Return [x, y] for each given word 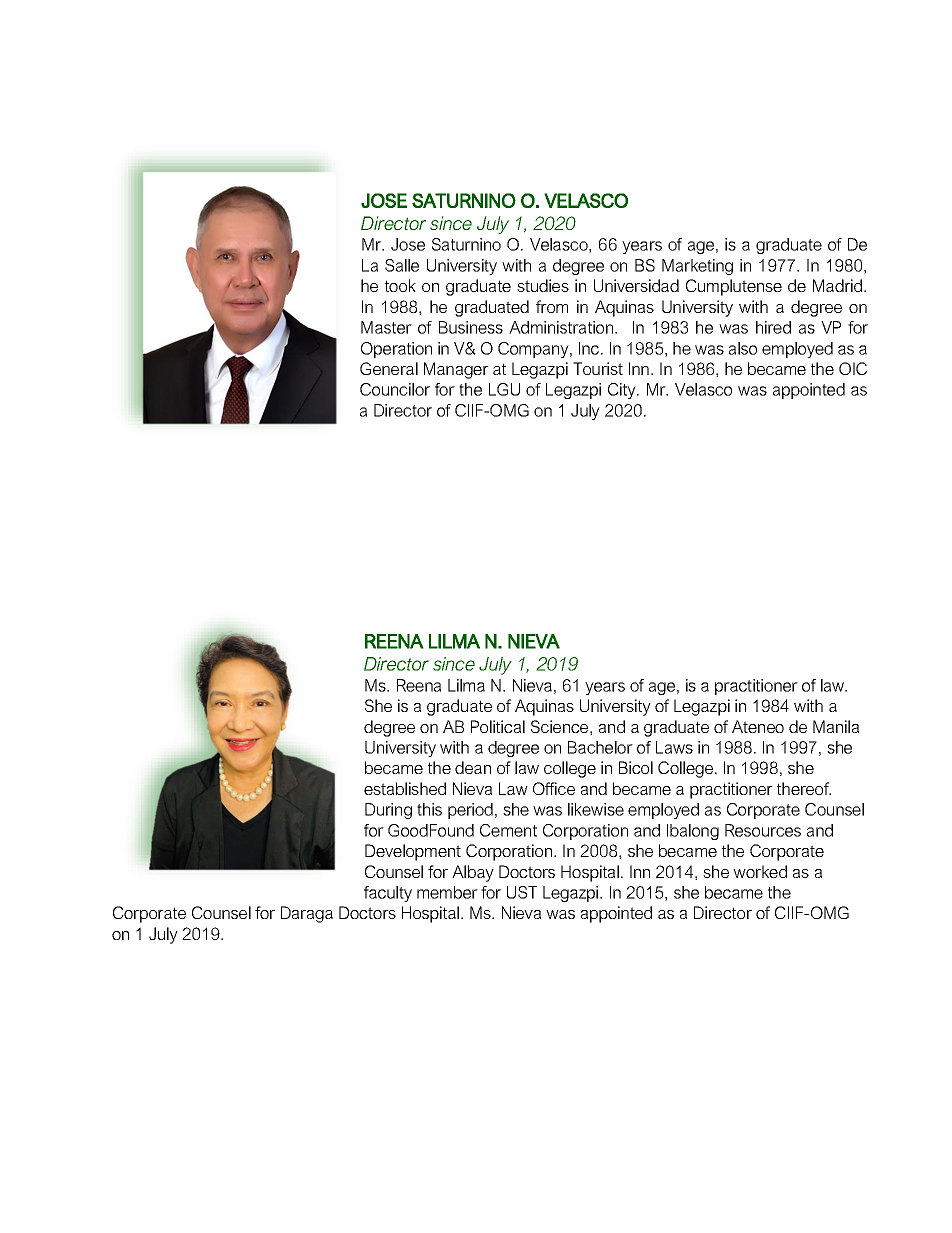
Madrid [837, 285]
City [623, 391]
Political [498, 726]
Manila [836, 726]
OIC [853, 368]
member [447, 892]
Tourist [598, 368]
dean [473, 767]
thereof [804, 788]
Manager [456, 370]
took [400, 285]
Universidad [636, 285]
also [743, 348]
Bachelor [600, 747]
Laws [674, 747]
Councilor [395, 389]
